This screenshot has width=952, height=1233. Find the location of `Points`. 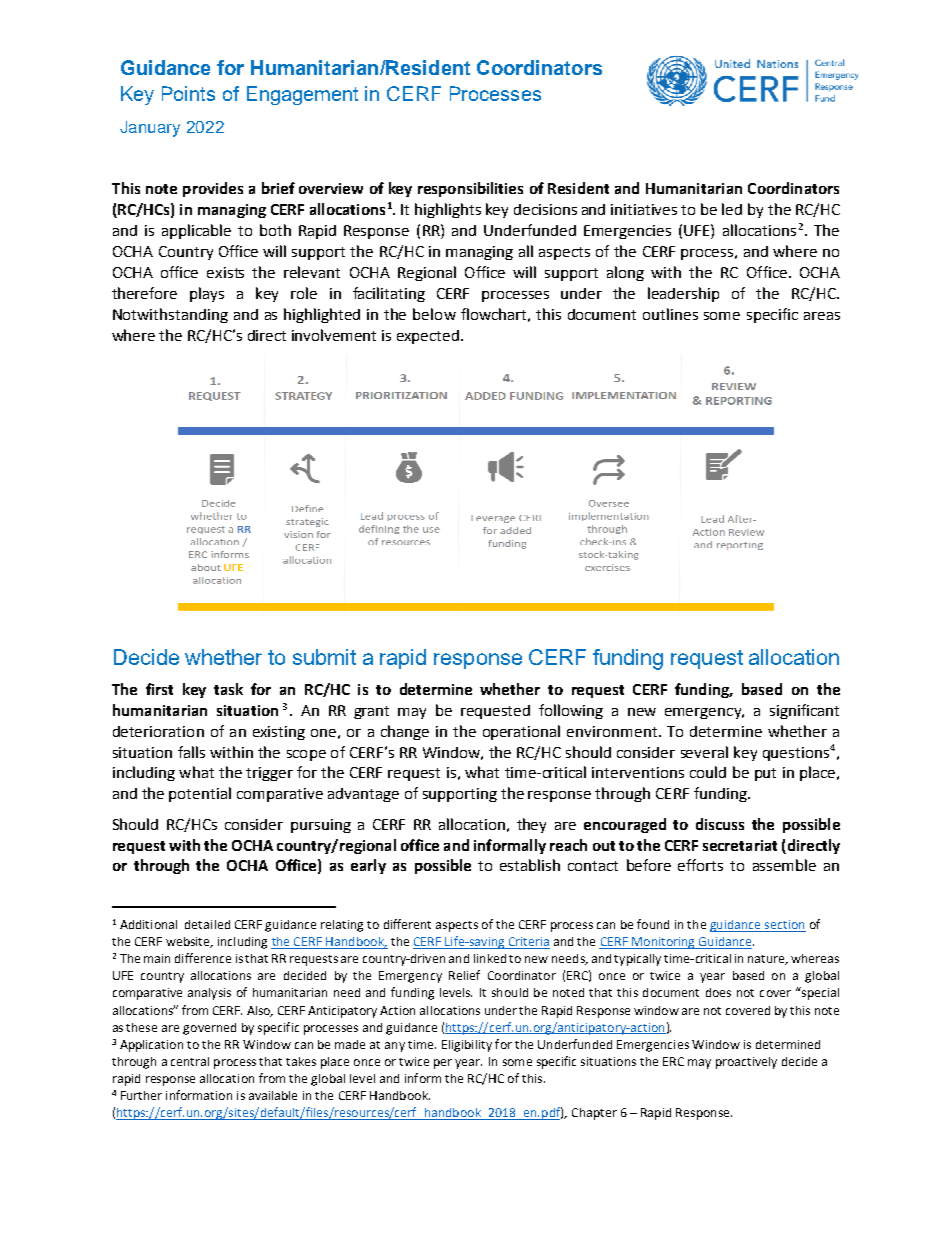

Points is located at coordinates (188, 93).
